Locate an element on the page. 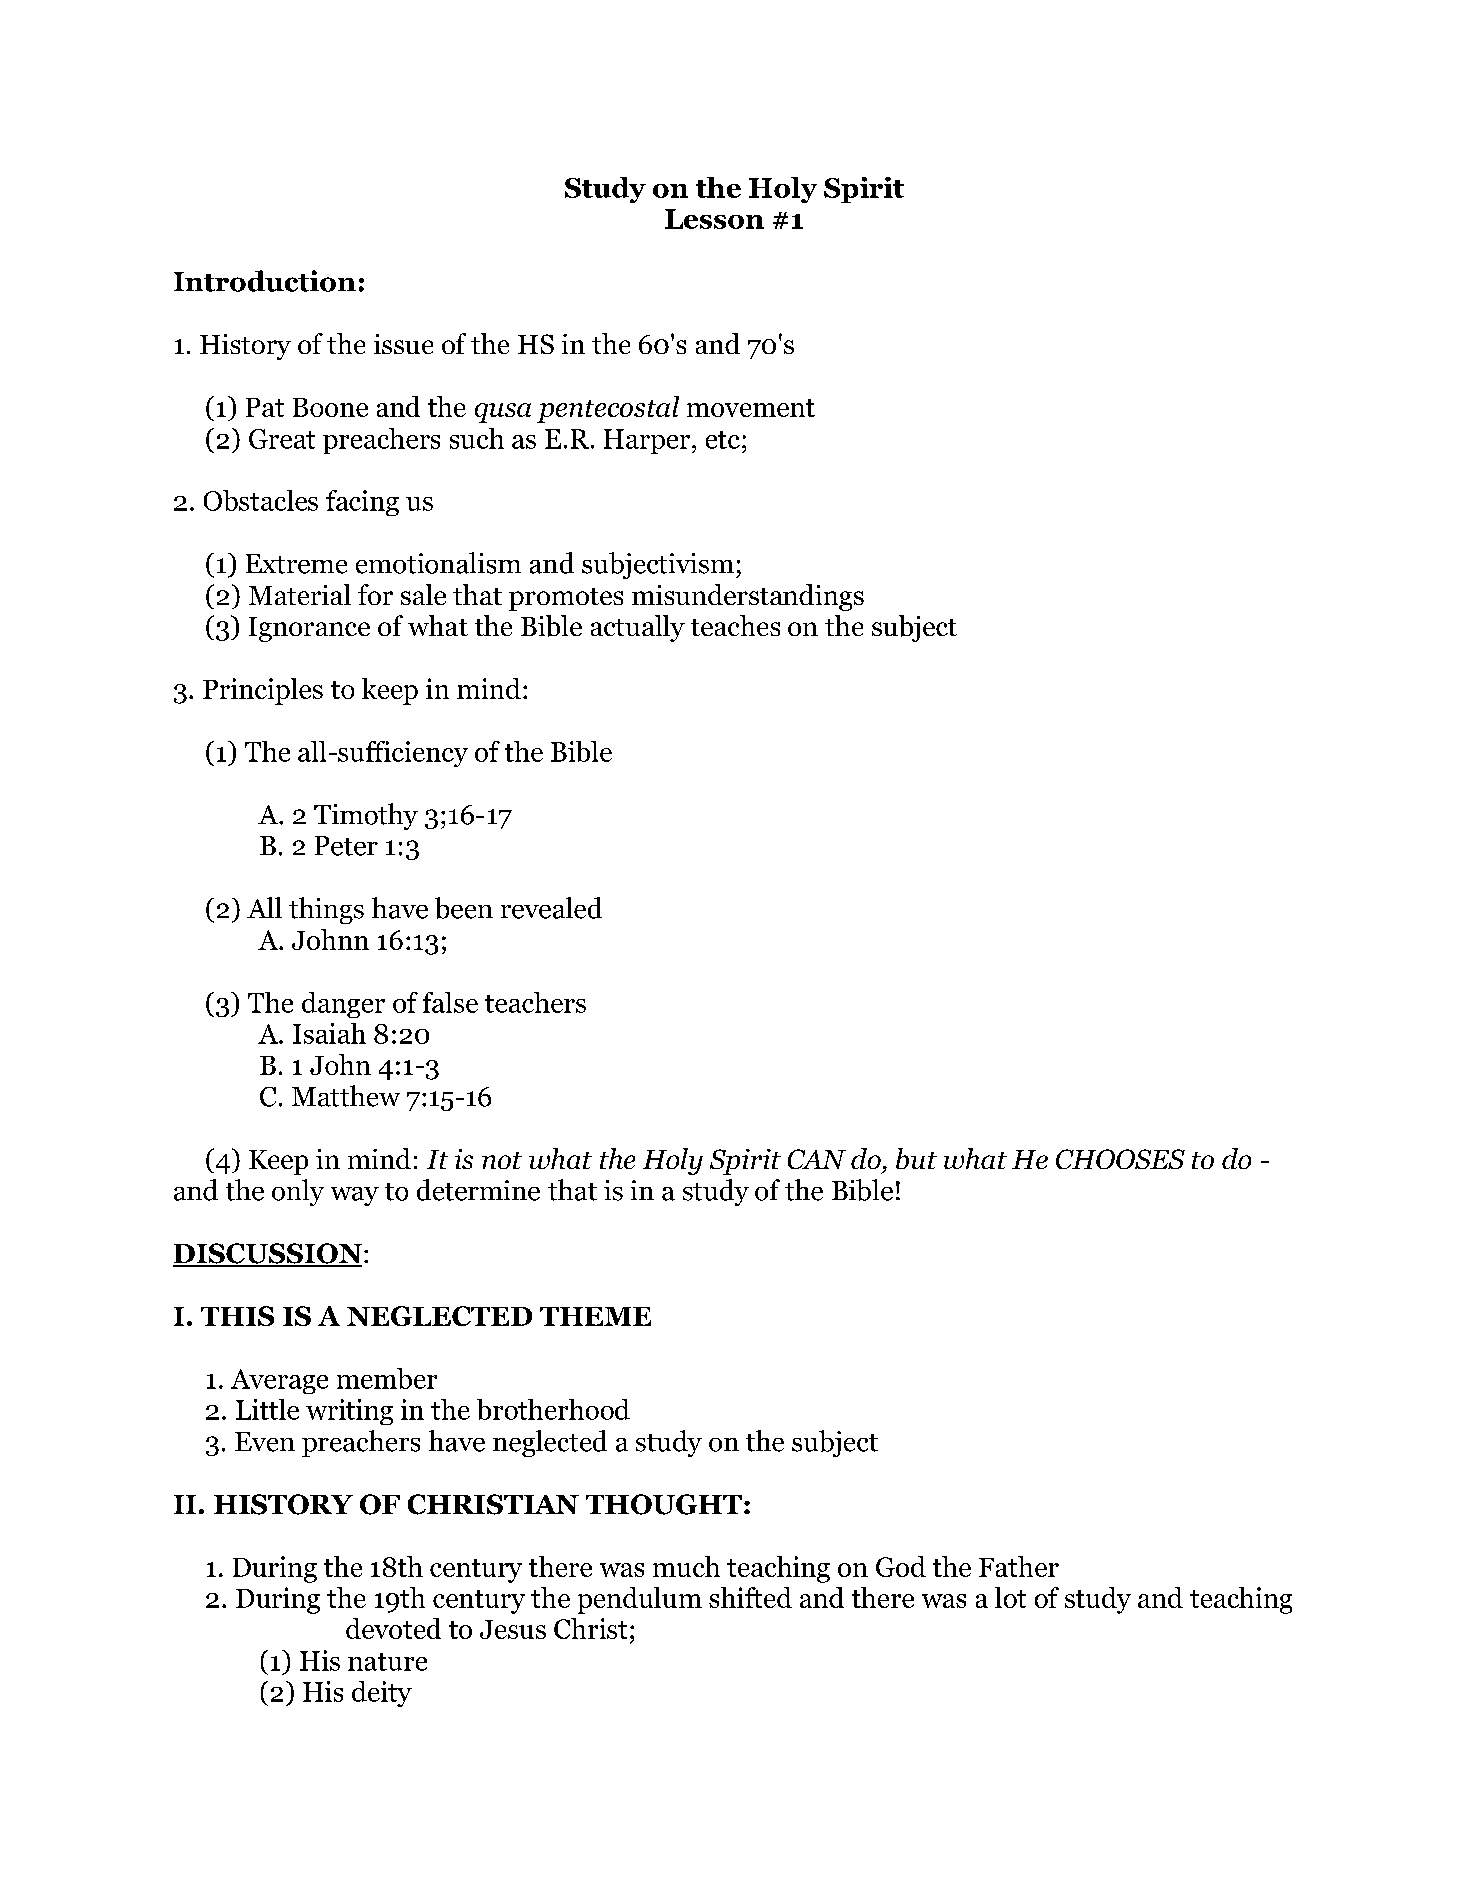 The width and height of the image is (1467, 1899). THEME is located at coordinates (595, 1316).
